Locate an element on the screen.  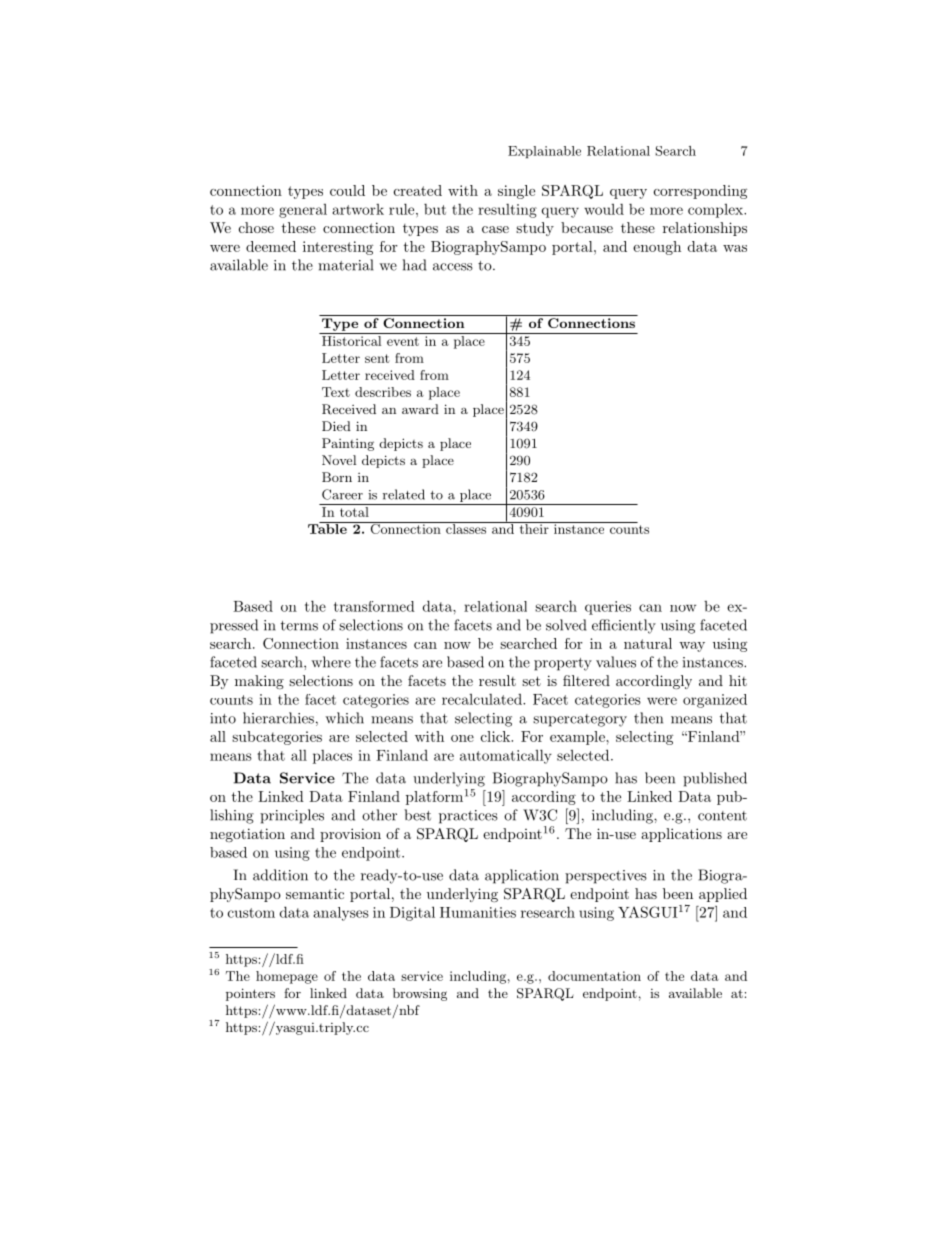
homepage is located at coordinates (287, 977).
